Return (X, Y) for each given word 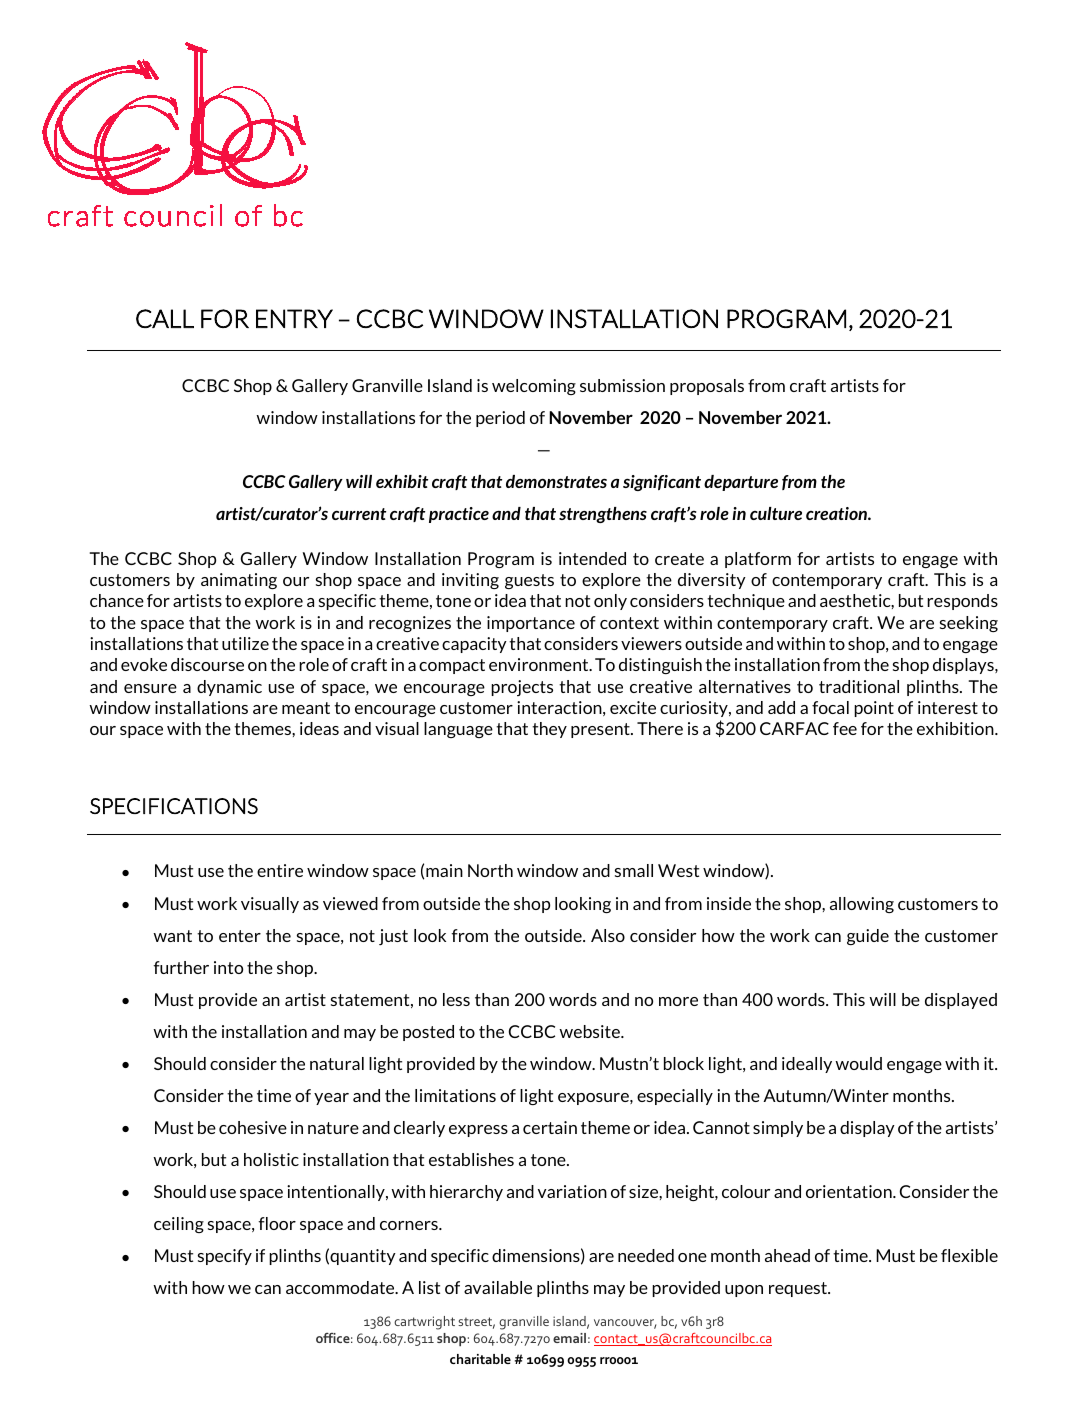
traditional (859, 686)
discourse (207, 664)
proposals (707, 387)
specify (225, 1257)
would (858, 1063)
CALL (165, 318)
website (590, 1031)
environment (540, 664)
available (498, 1287)
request (799, 1289)
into (228, 967)
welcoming (534, 387)
